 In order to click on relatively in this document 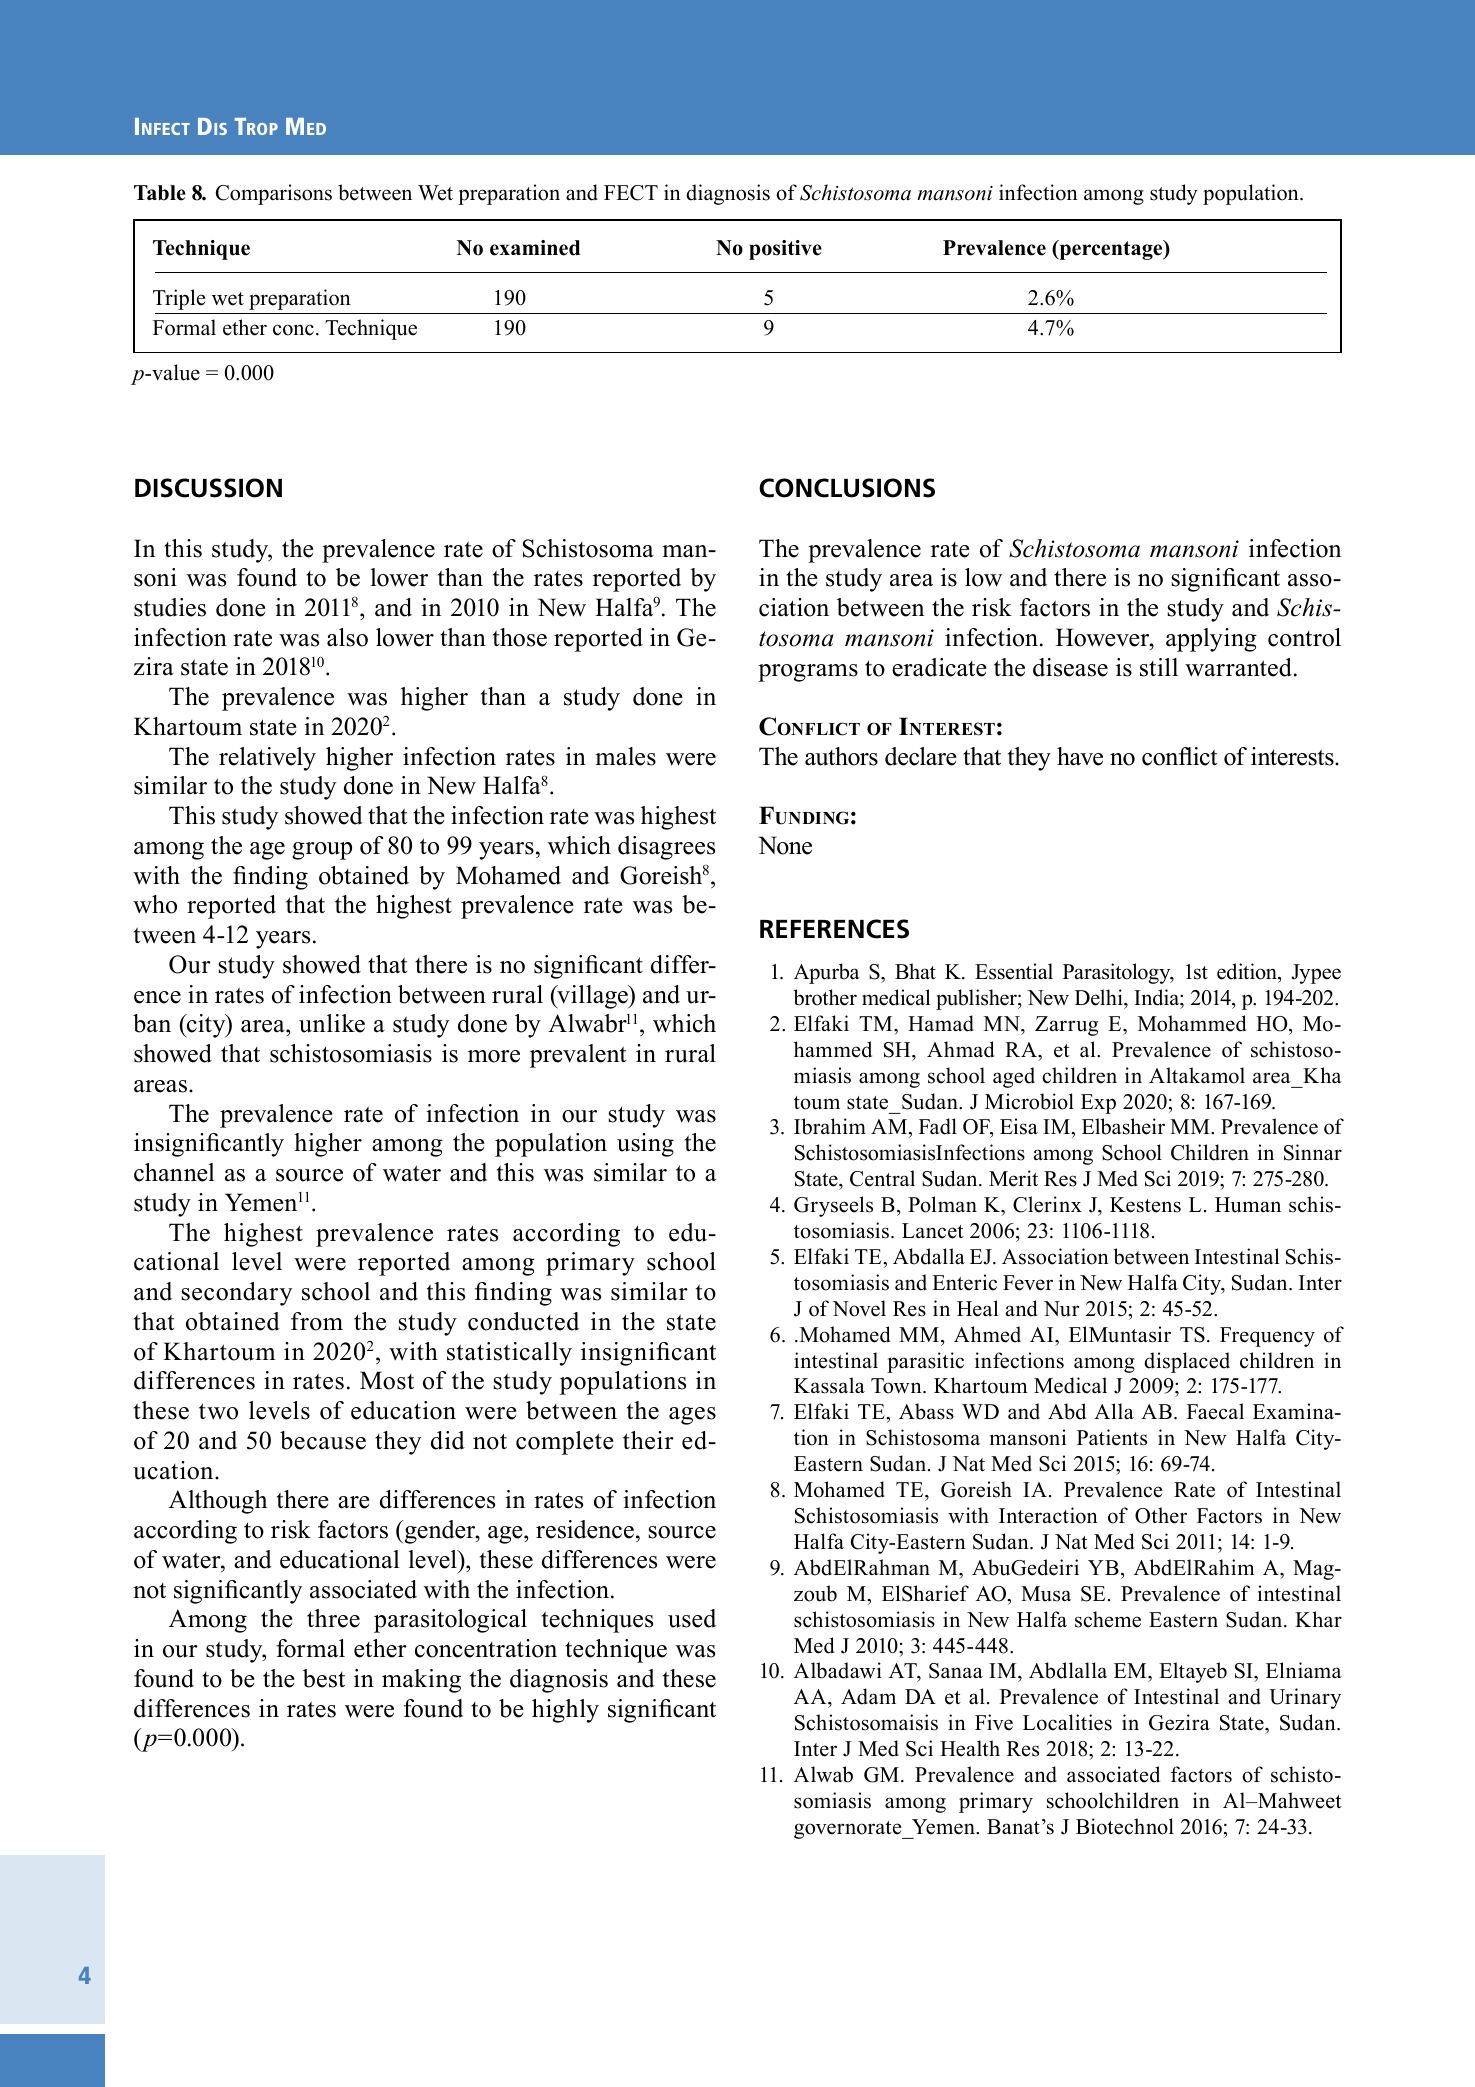, I will do `click(267, 759)`.
